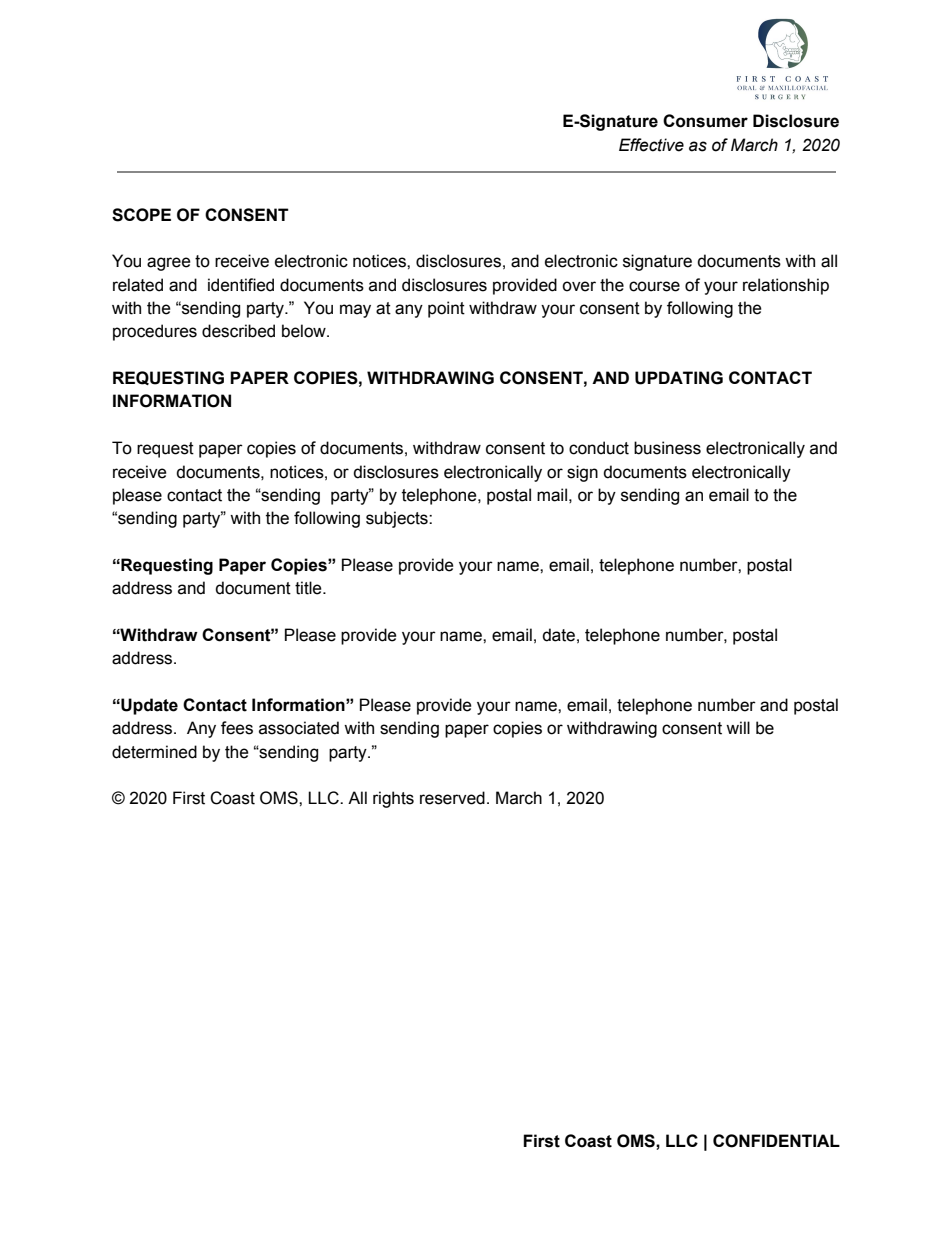 The image size is (952, 1233). What do you see at coordinates (238, 331) in the screenshot?
I see `described` at bounding box center [238, 331].
